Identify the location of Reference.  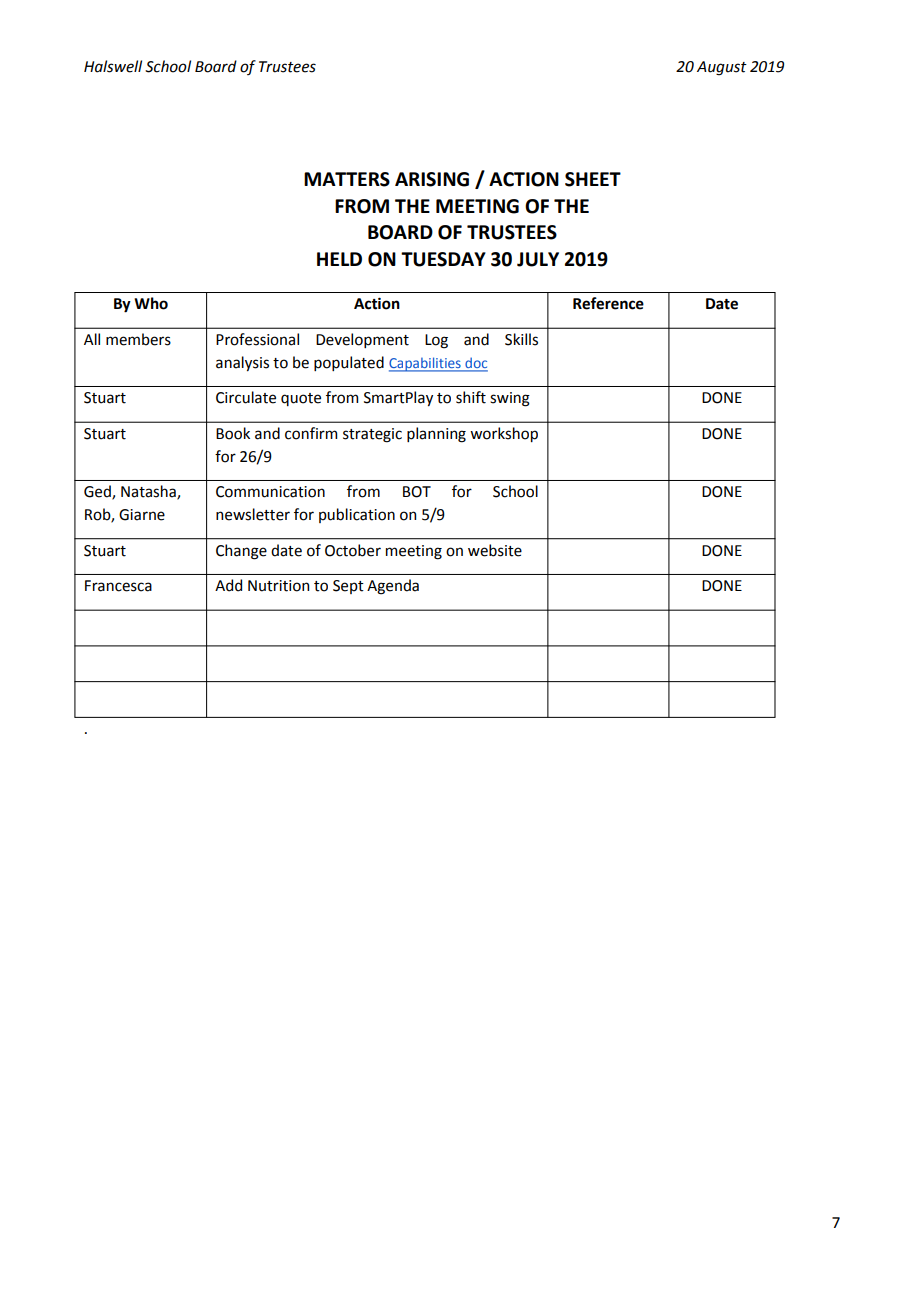
(608, 303).
